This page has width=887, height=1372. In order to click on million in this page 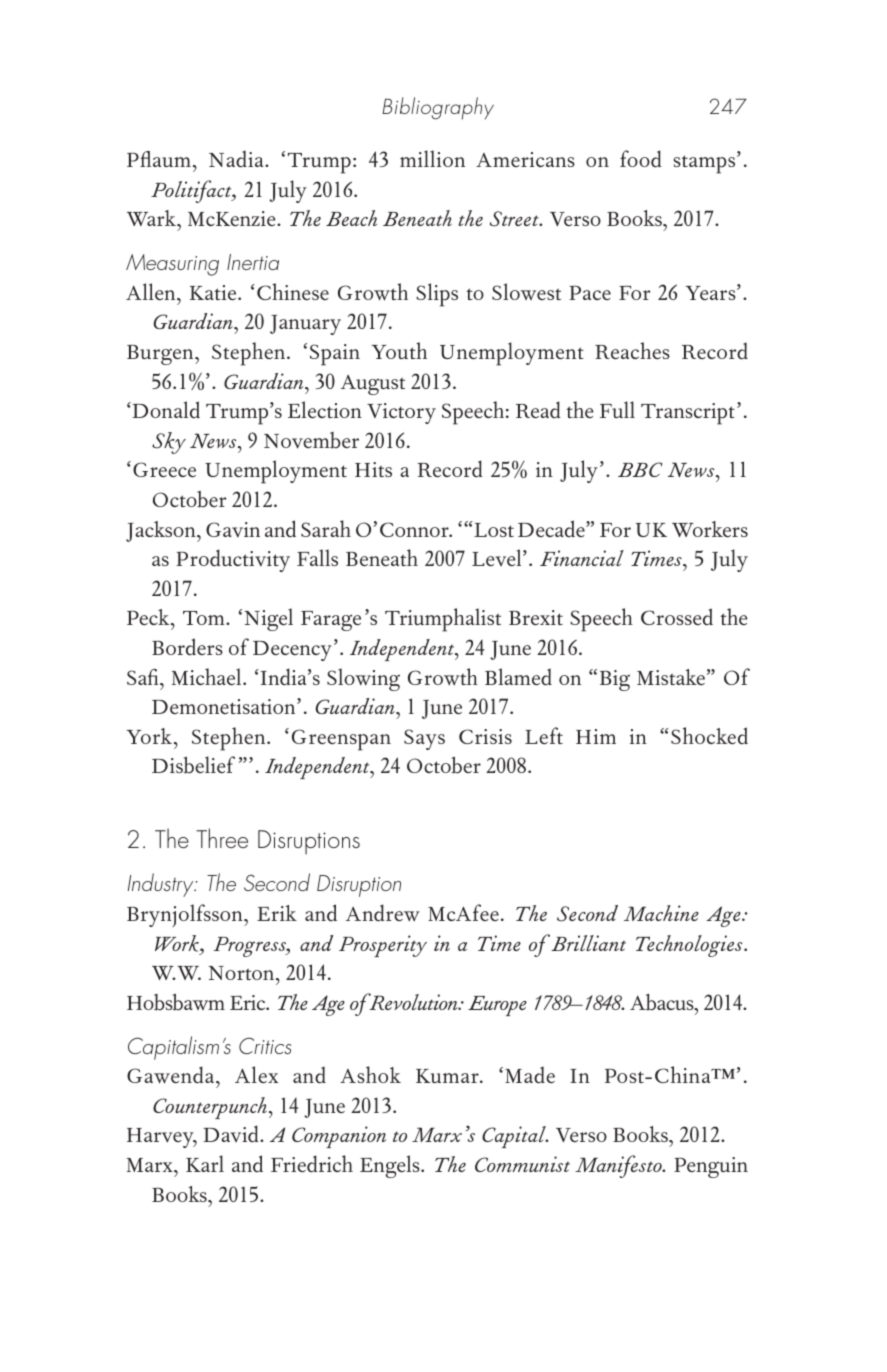, I will do `click(432, 158)`.
